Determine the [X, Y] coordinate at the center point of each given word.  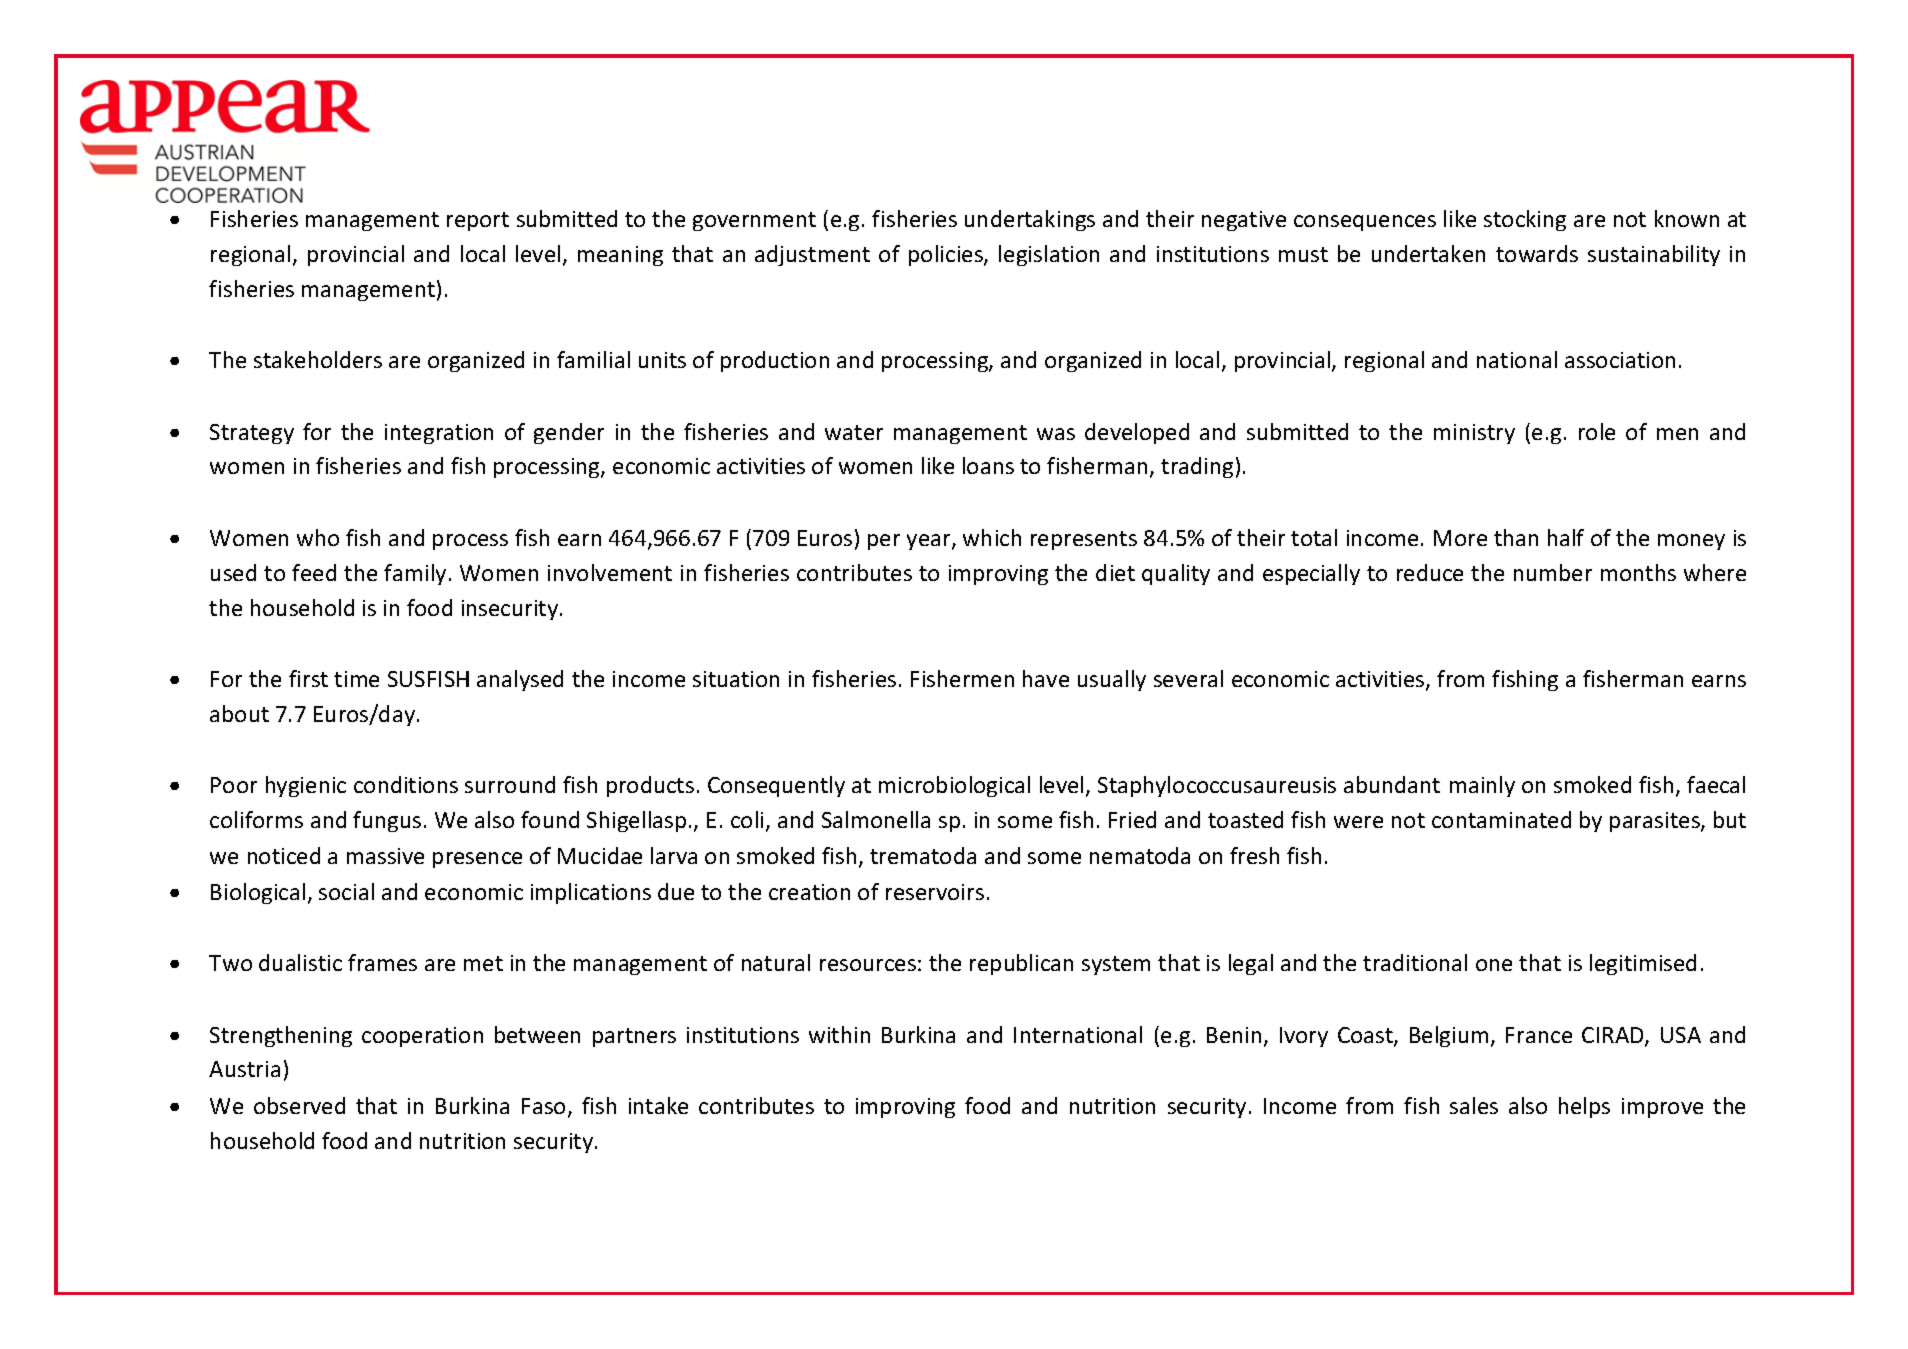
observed [299, 1105]
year [930, 542]
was [1056, 434]
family [415, 574]
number [1553, 572]
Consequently [776, 786]
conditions [406, 784]
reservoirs [935, 892]
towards [1537, 253]
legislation [1049, 255]
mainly [1482, 786]
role [1597, 431]
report [478, 221]
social [346, 891]
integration [439, 434]
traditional [1415, 962]
